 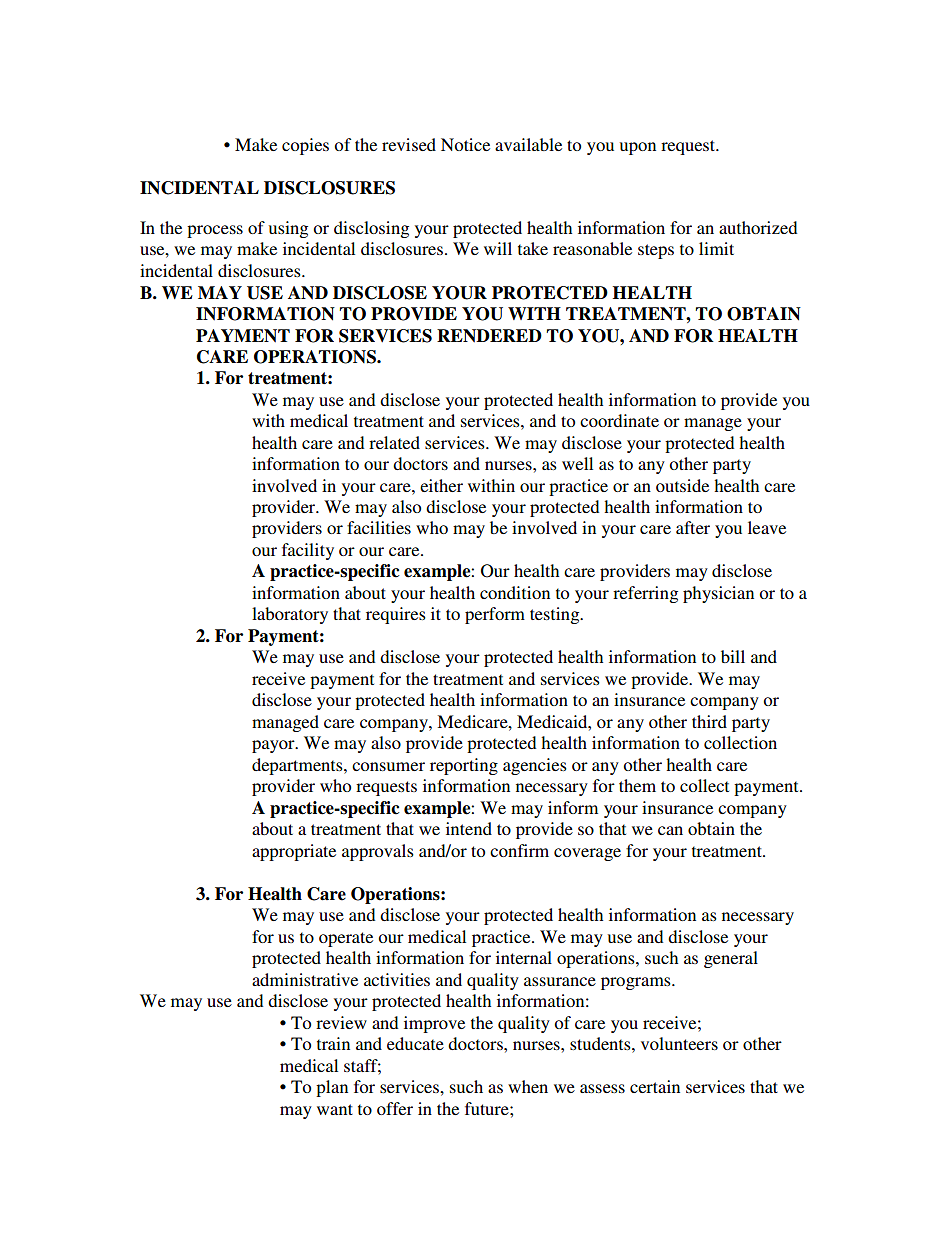 I want to click on upon, so click(x=638, y=148).
